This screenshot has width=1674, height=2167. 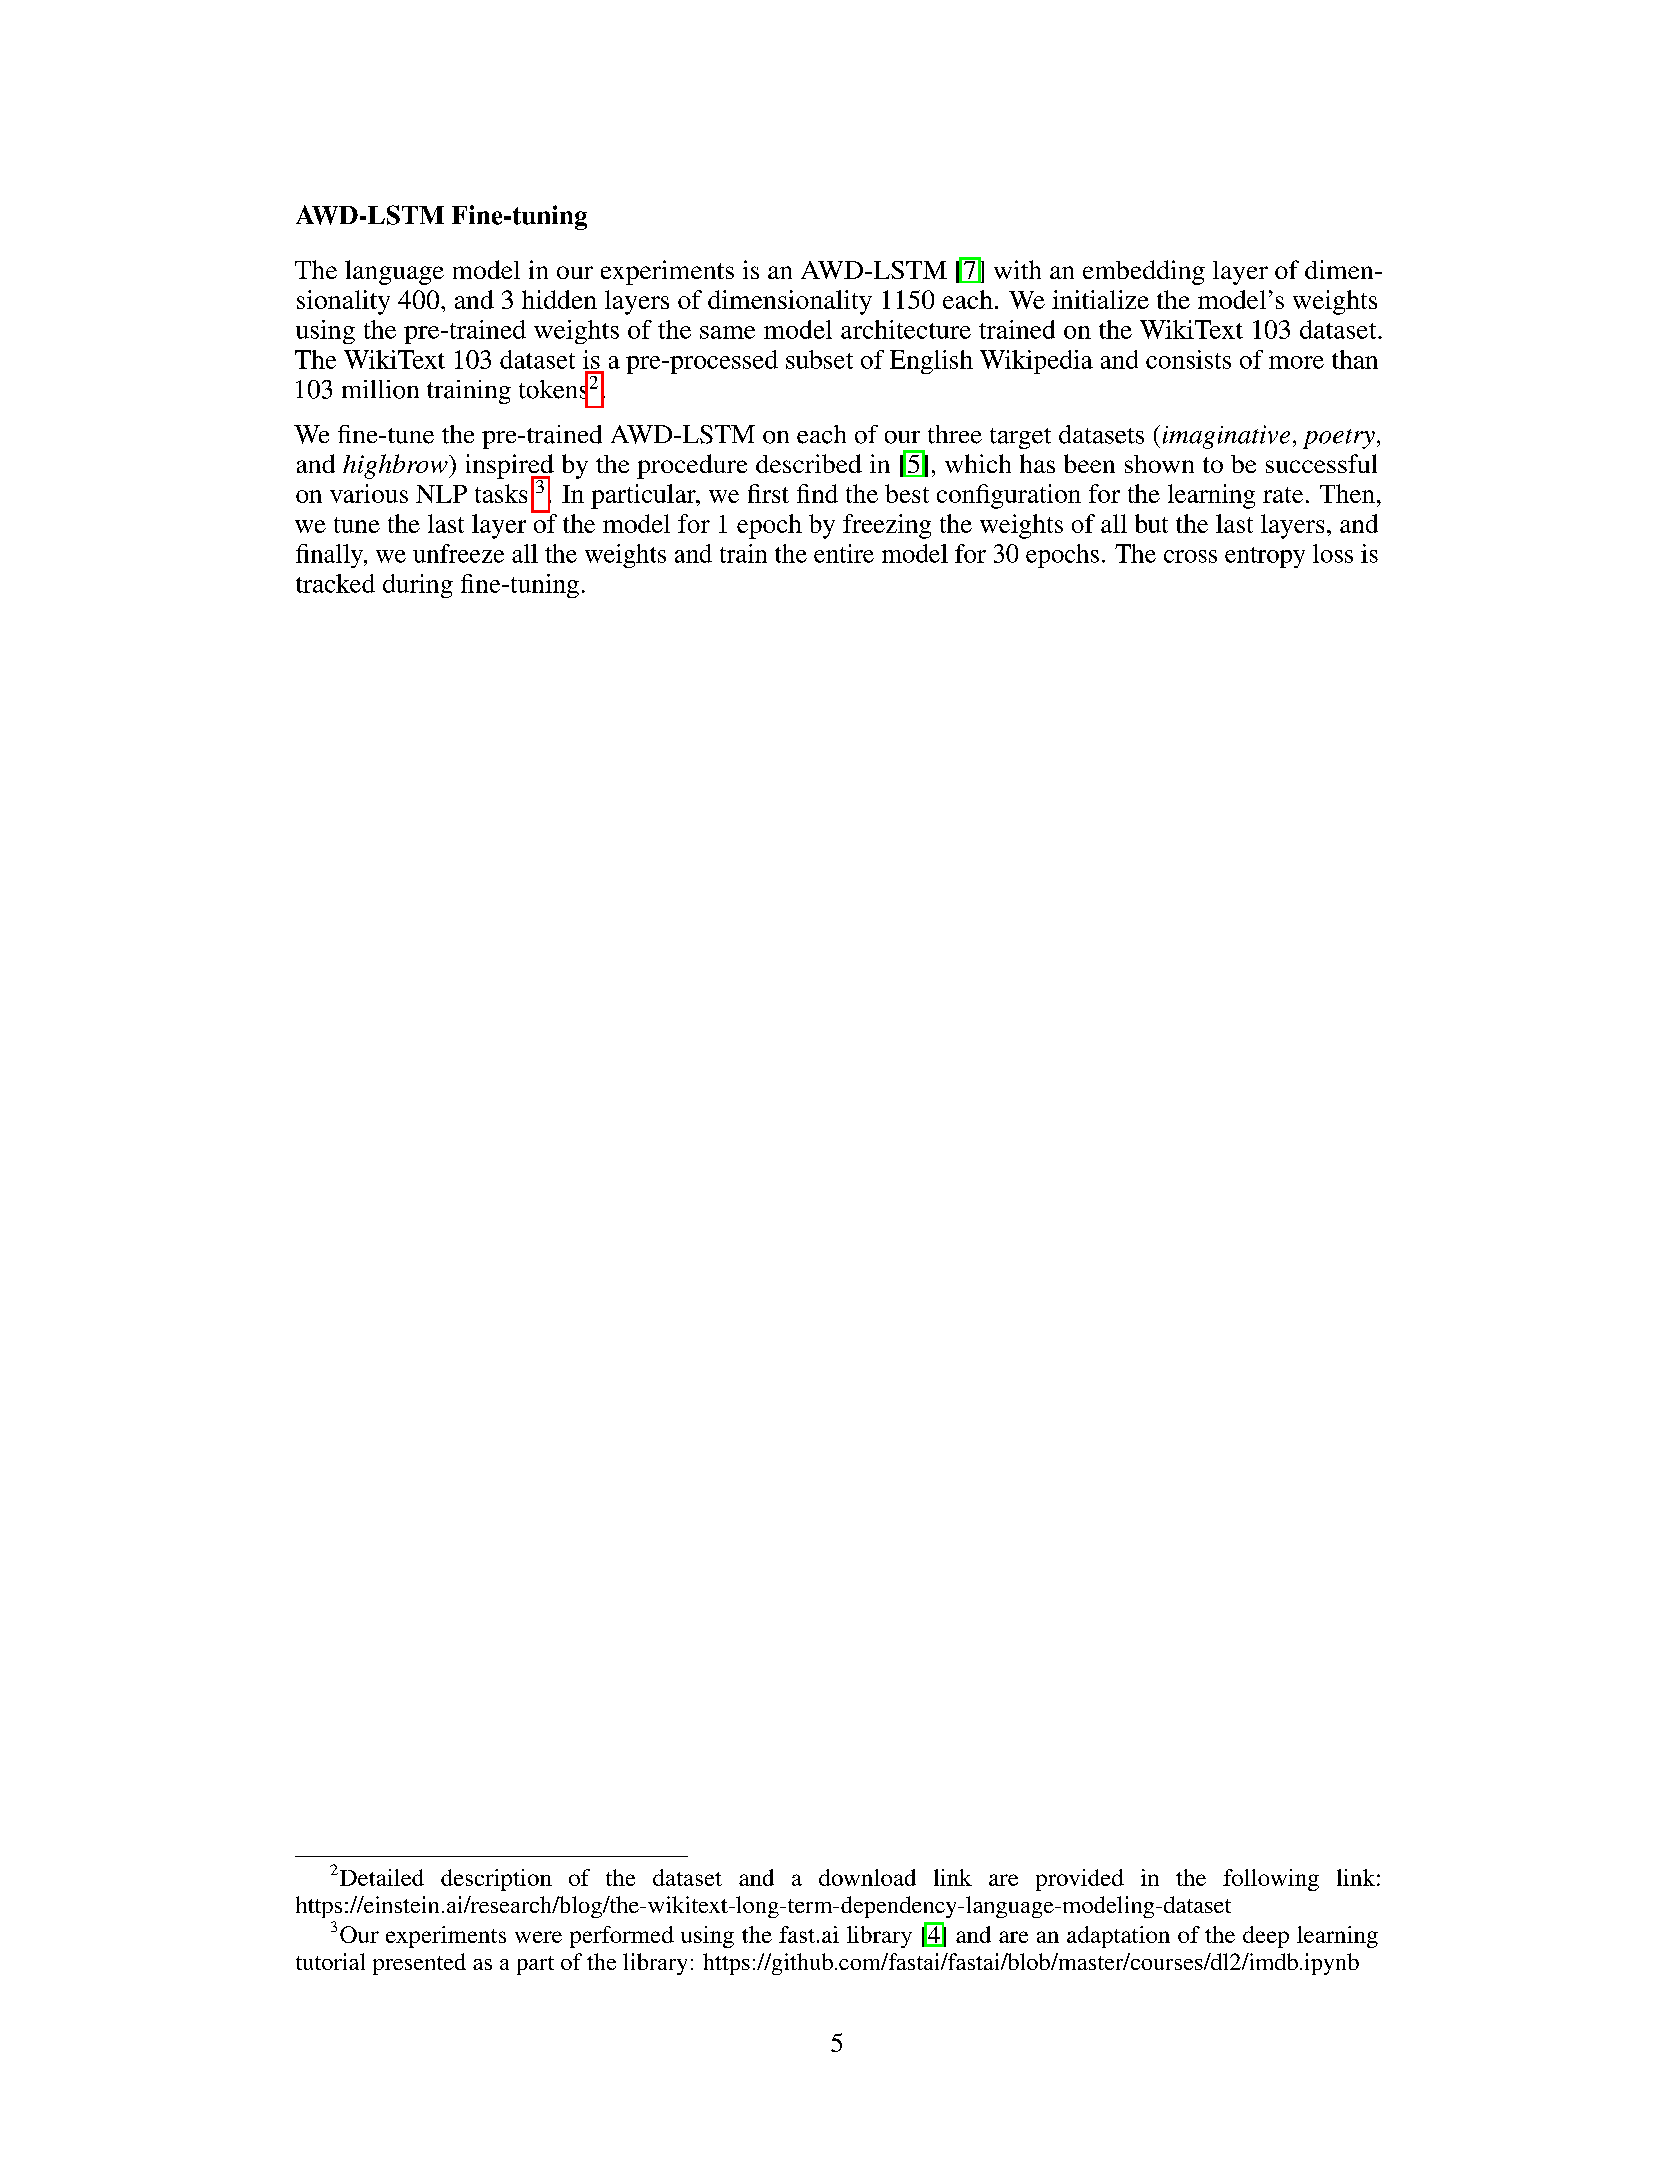 I want to click on description, so click(x=496, y=1880).
